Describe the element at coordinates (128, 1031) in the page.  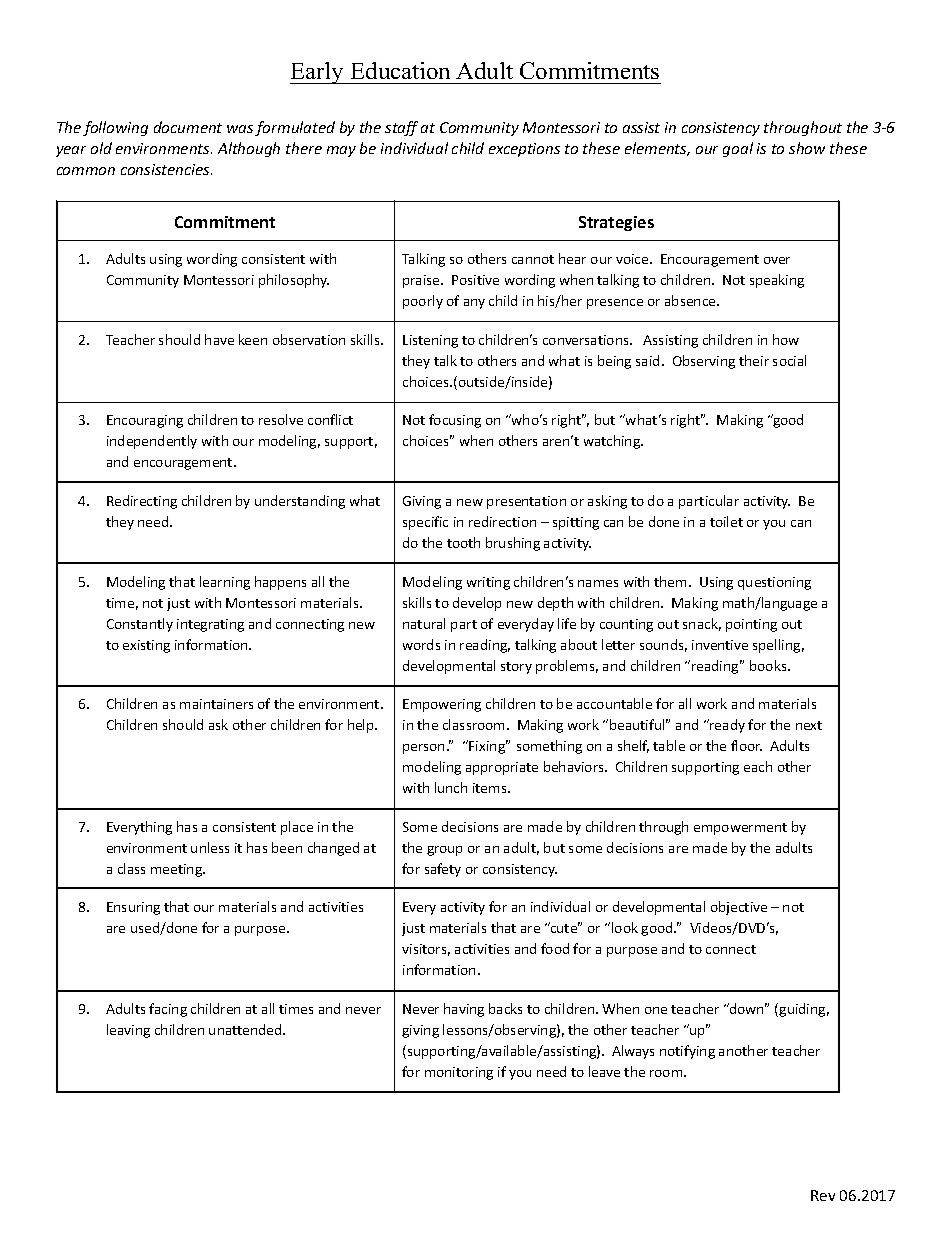
I see `leaving` at that location.
